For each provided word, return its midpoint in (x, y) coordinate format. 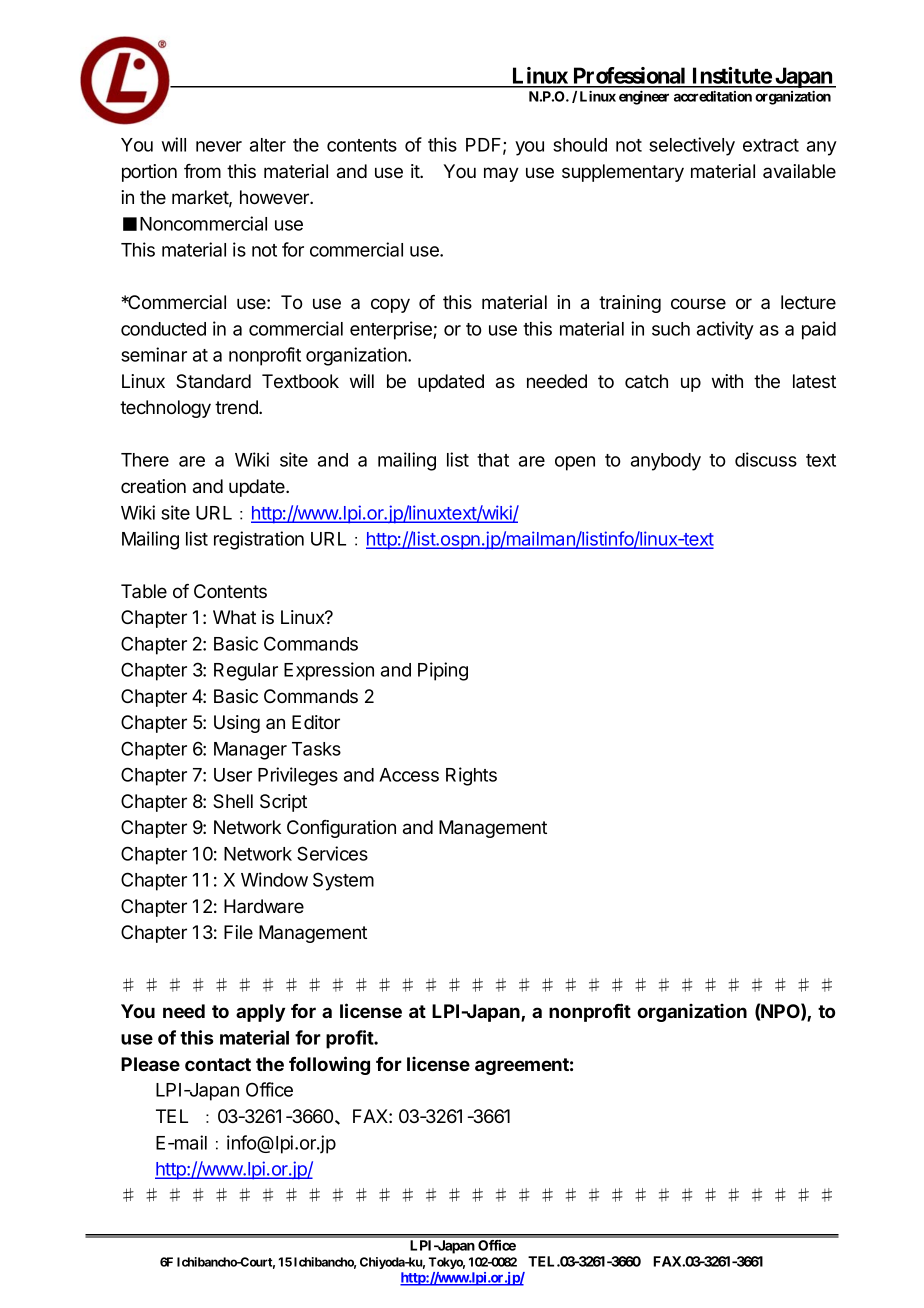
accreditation (713, 96)
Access (409, 775)
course (698, 304)
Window (274, 879)
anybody (666, 462)
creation (153, 486)
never (219, 146)
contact (218, 1064)
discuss (766, 459)
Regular (246, 672)
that (493, 460)
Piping (443, 671)
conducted (163, 329)
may (501, 174)
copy (390, 305)
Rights (471, 776)
